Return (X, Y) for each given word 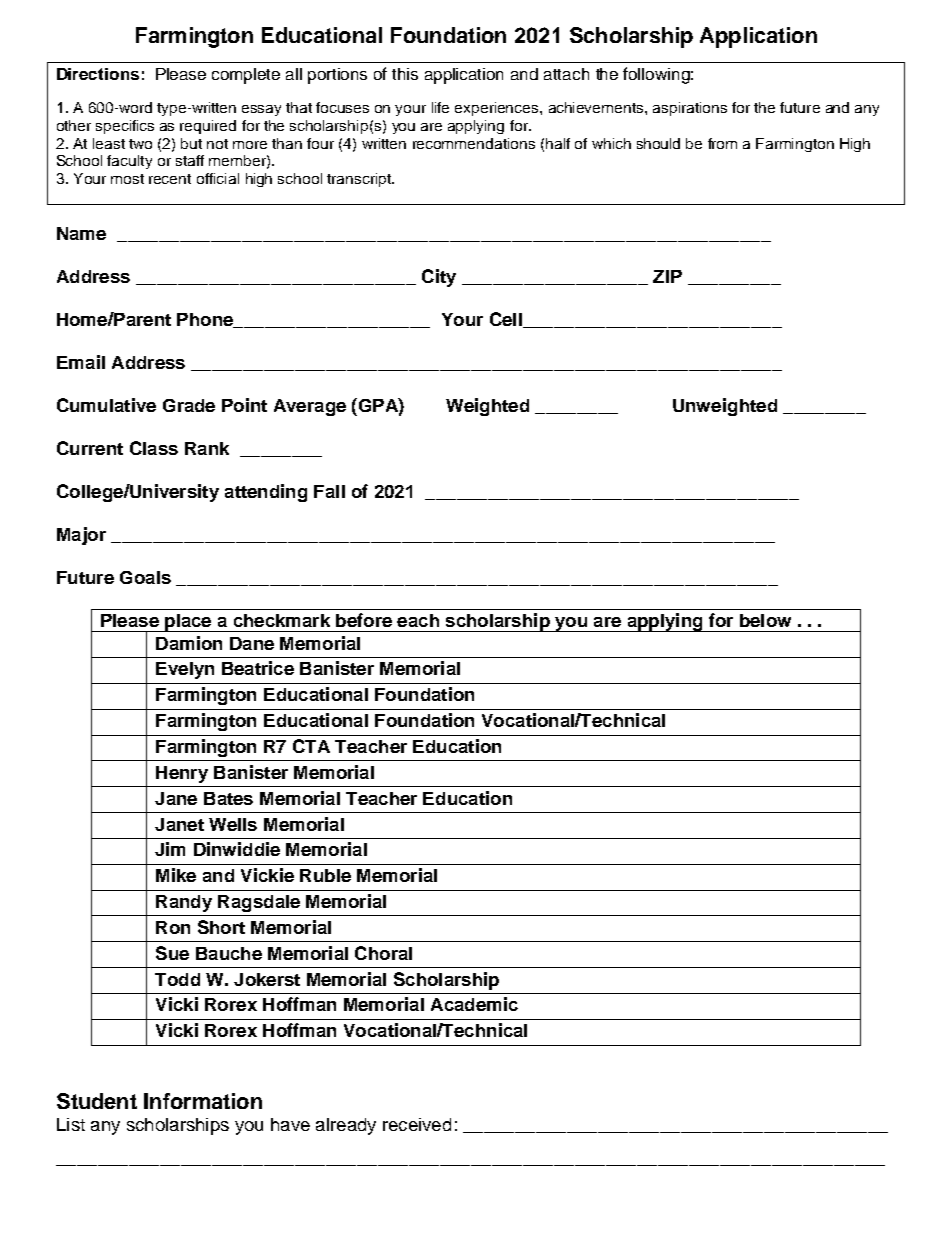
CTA (311, 746)
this (405, 74)
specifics (125, 127)
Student (97, 1101)
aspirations (690, 109)
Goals (145, 577)
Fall (329, 491)
